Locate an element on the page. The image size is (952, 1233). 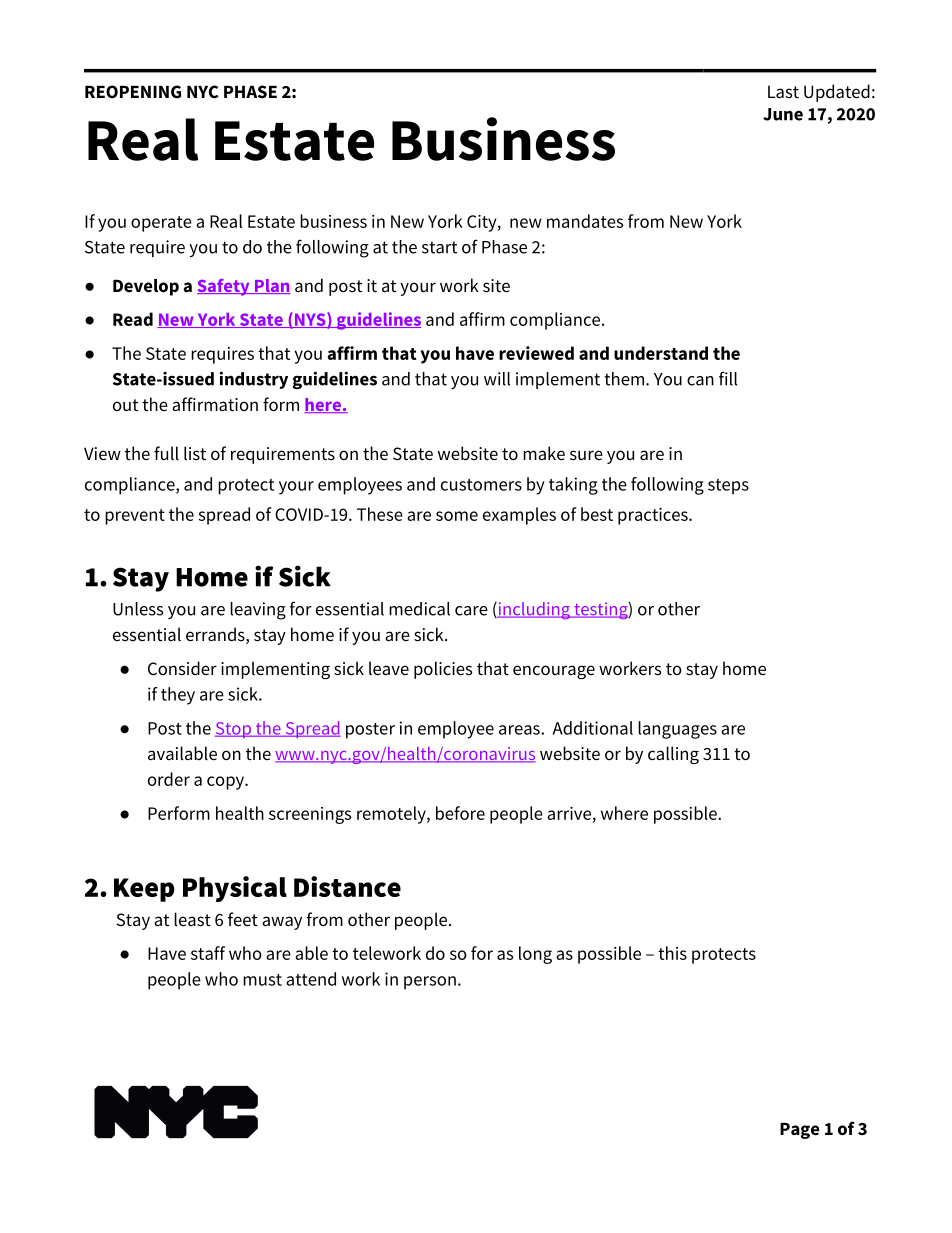
Stop is located at coordinates (234, 730).
